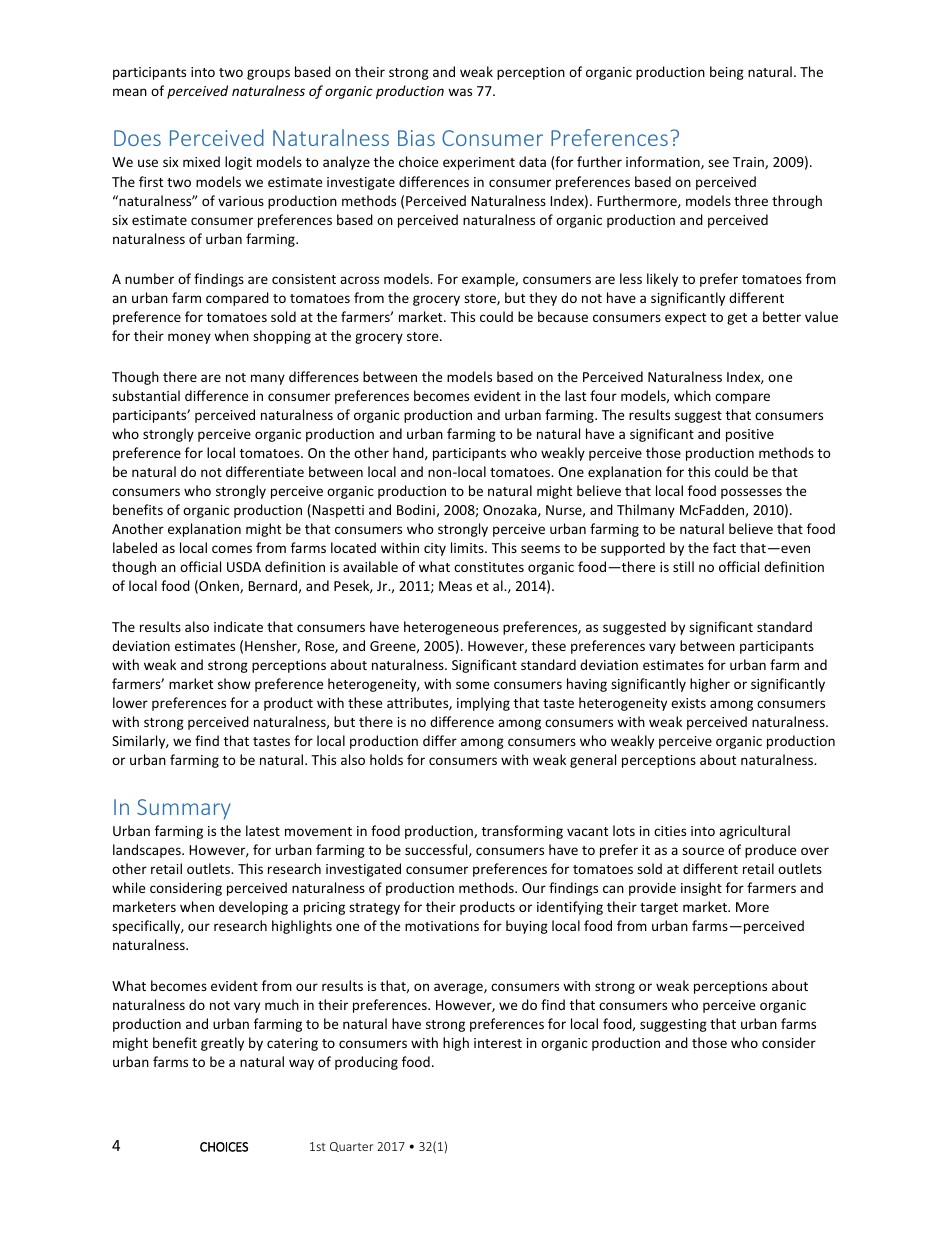 Image resolution: width=952 pixels, height=1233 pixels. I want to click on heterogeneous, so click(451, 628).
